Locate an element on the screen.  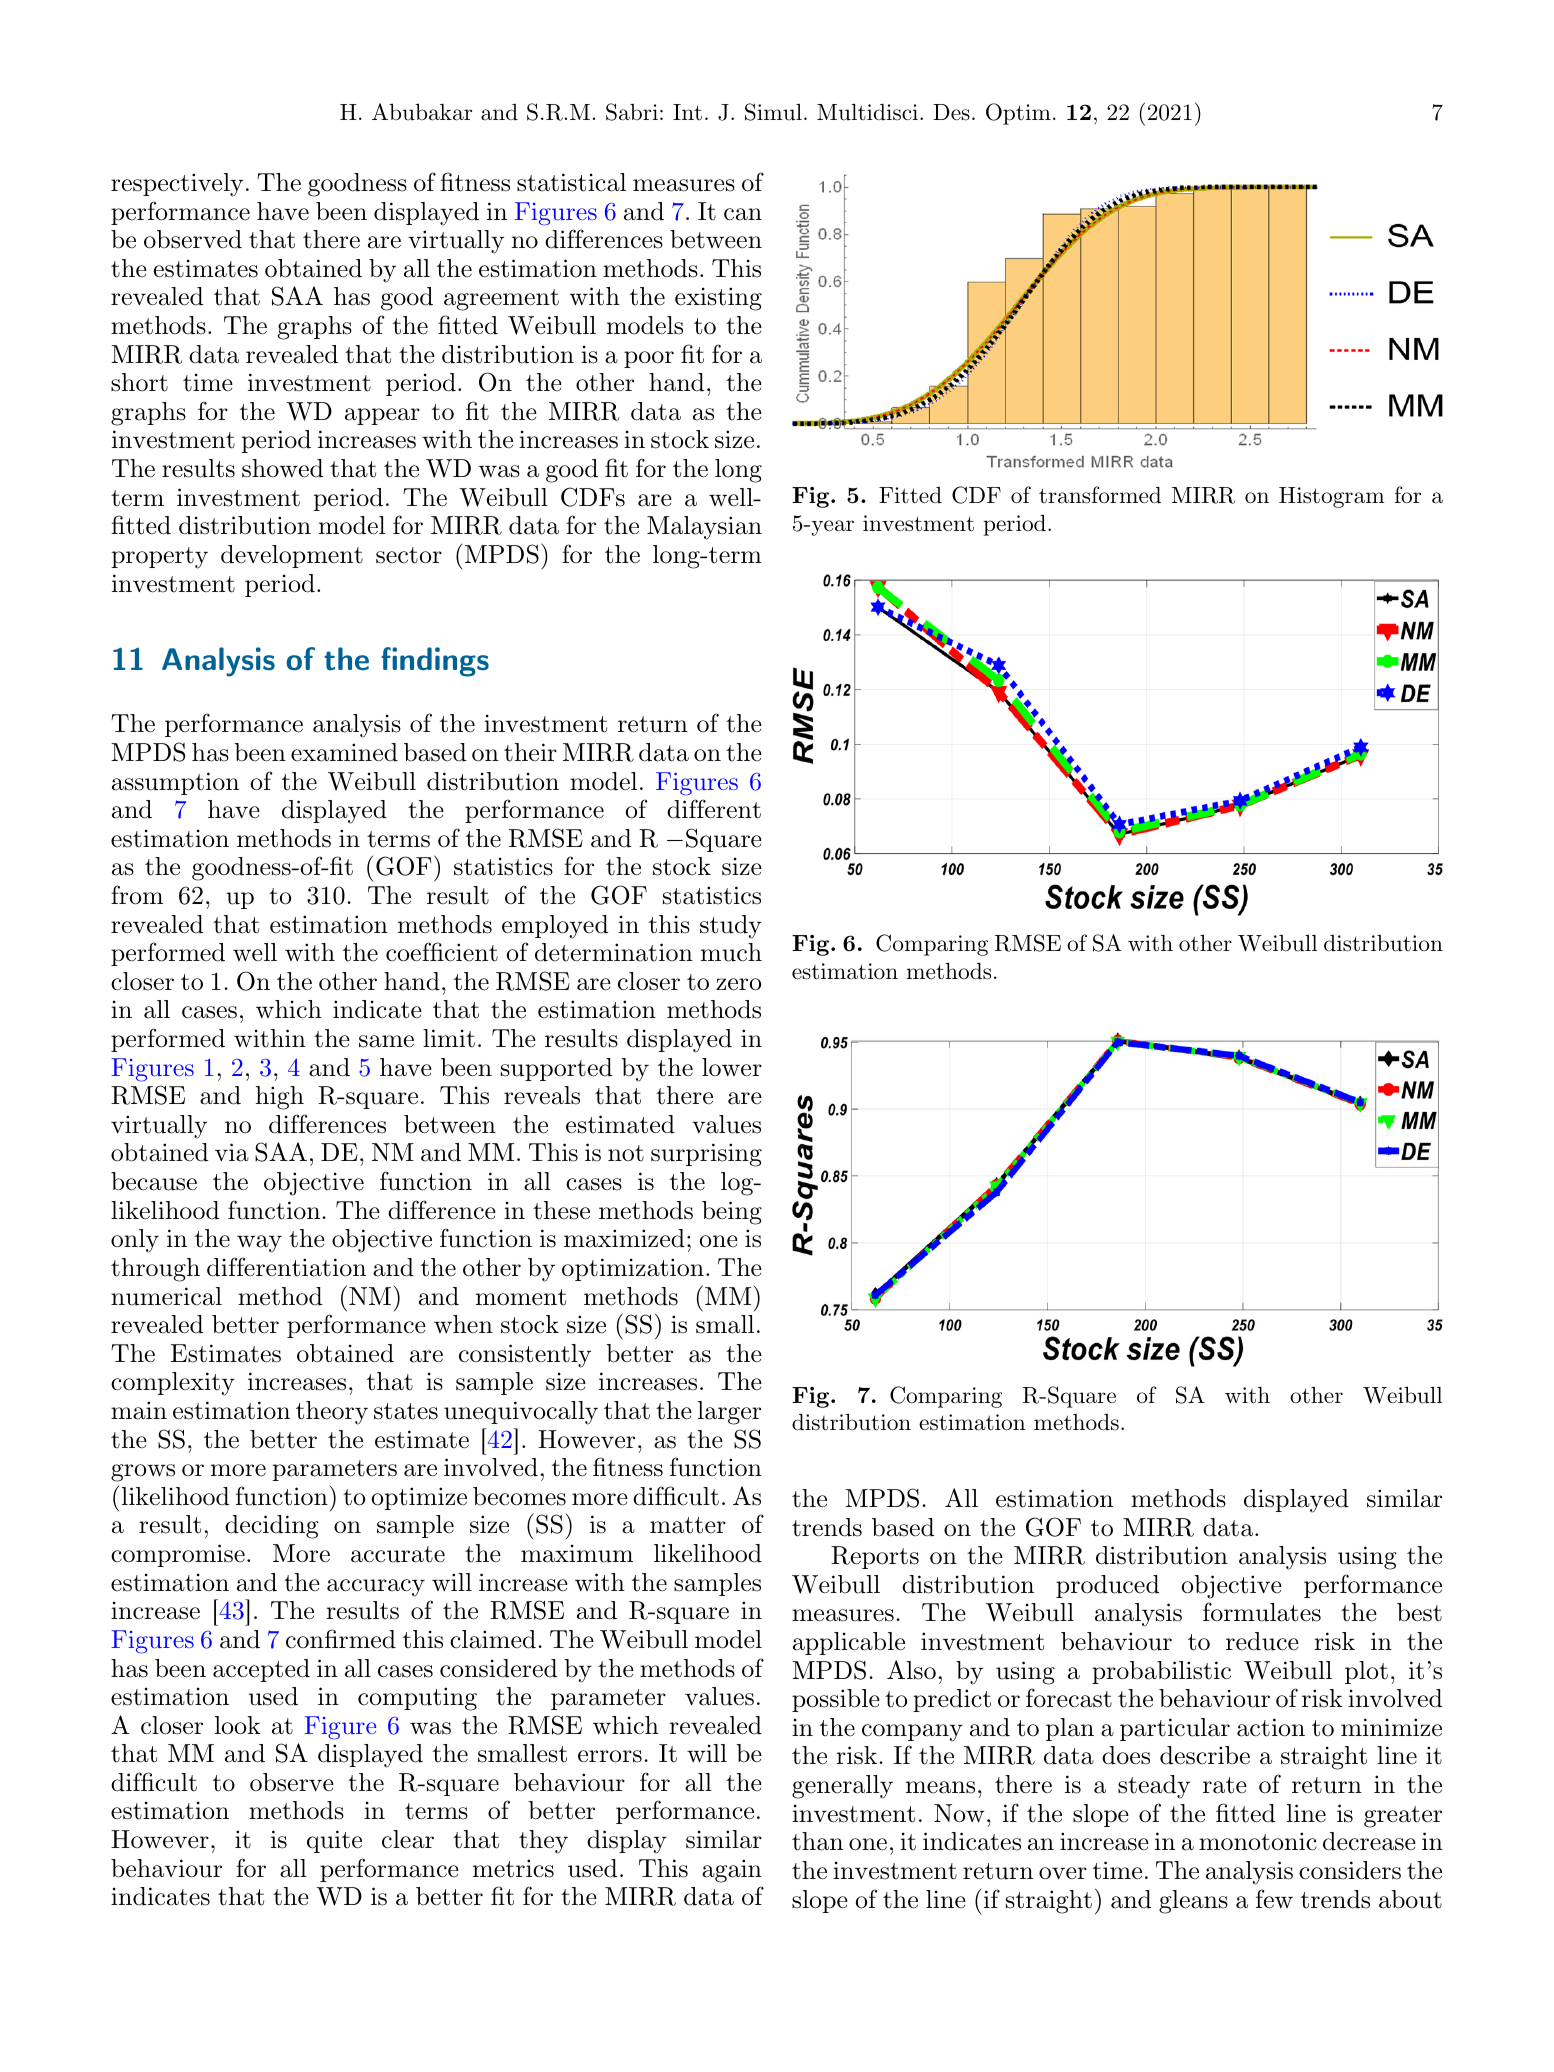
Histogram is located at coordinates (1332, 497).
